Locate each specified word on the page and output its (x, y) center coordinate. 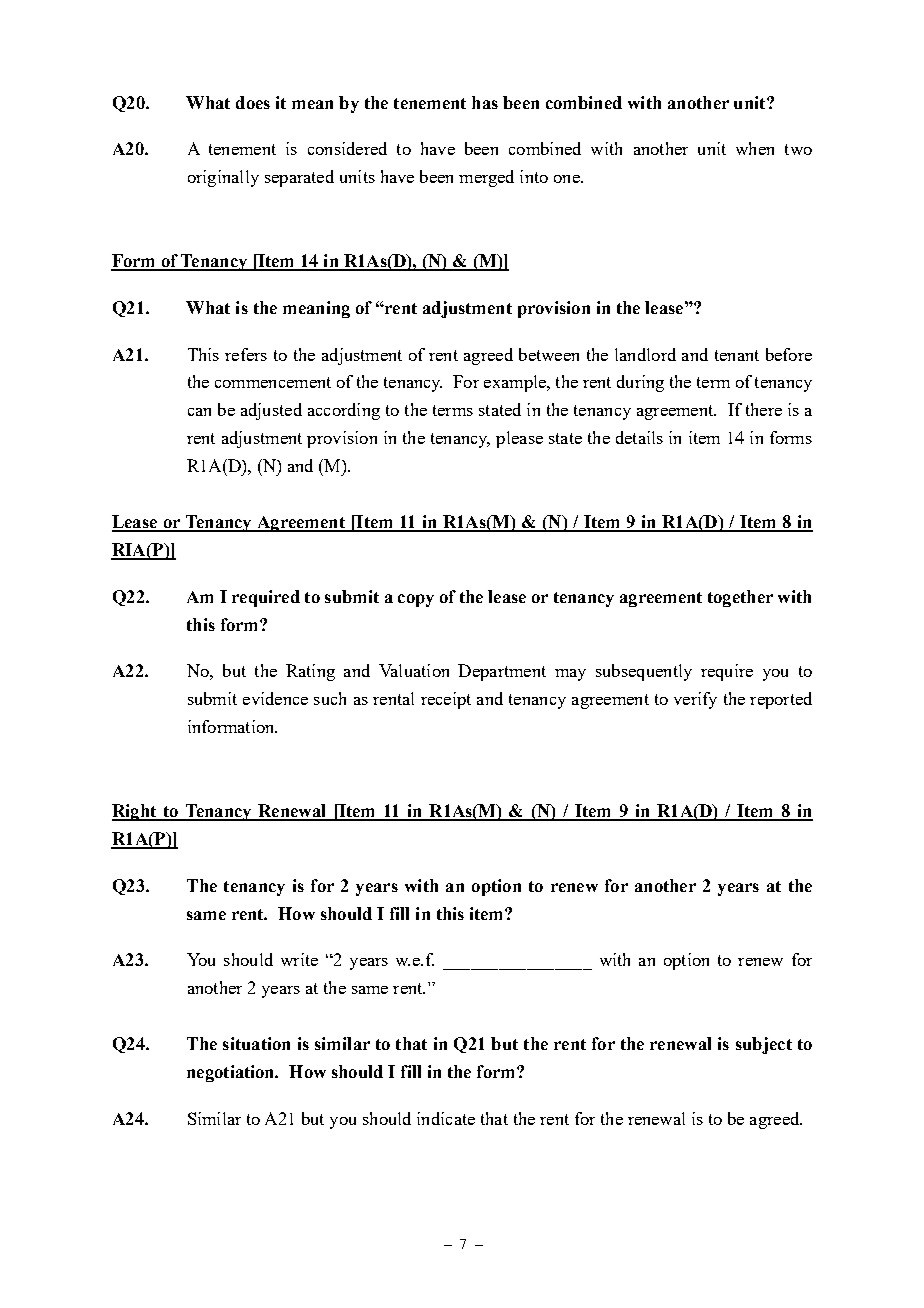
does (253, 102)
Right (135, 812)
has (485, 102)
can (199, 412)
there (764, 409)
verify (695, 700)
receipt (446, 700)
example (516, 383)
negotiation (232, 1073)
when (755, 148)
